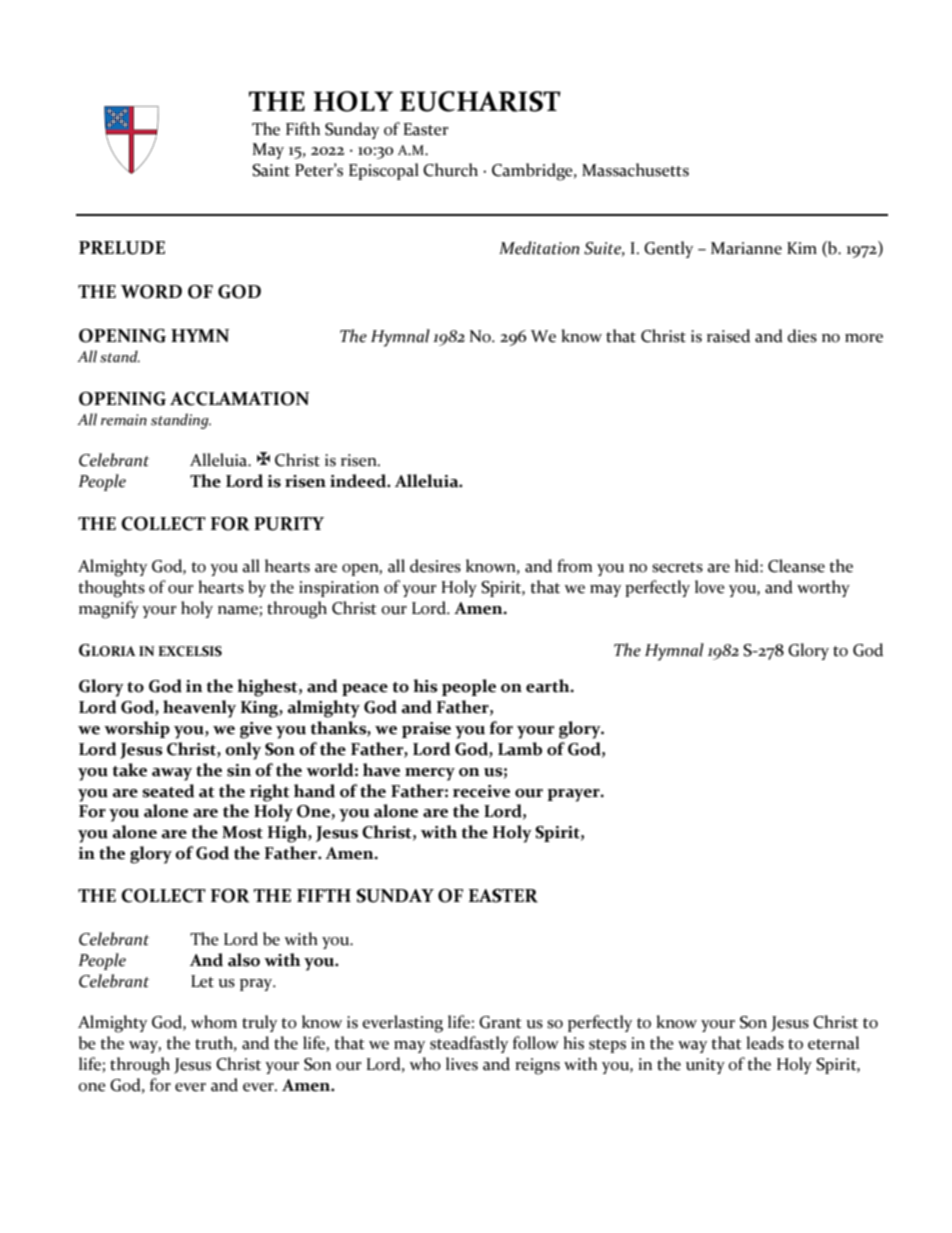 Image resolution: width=952 pixels, height=1233 pixels. I want to click on indeed, so click(359, 481).
